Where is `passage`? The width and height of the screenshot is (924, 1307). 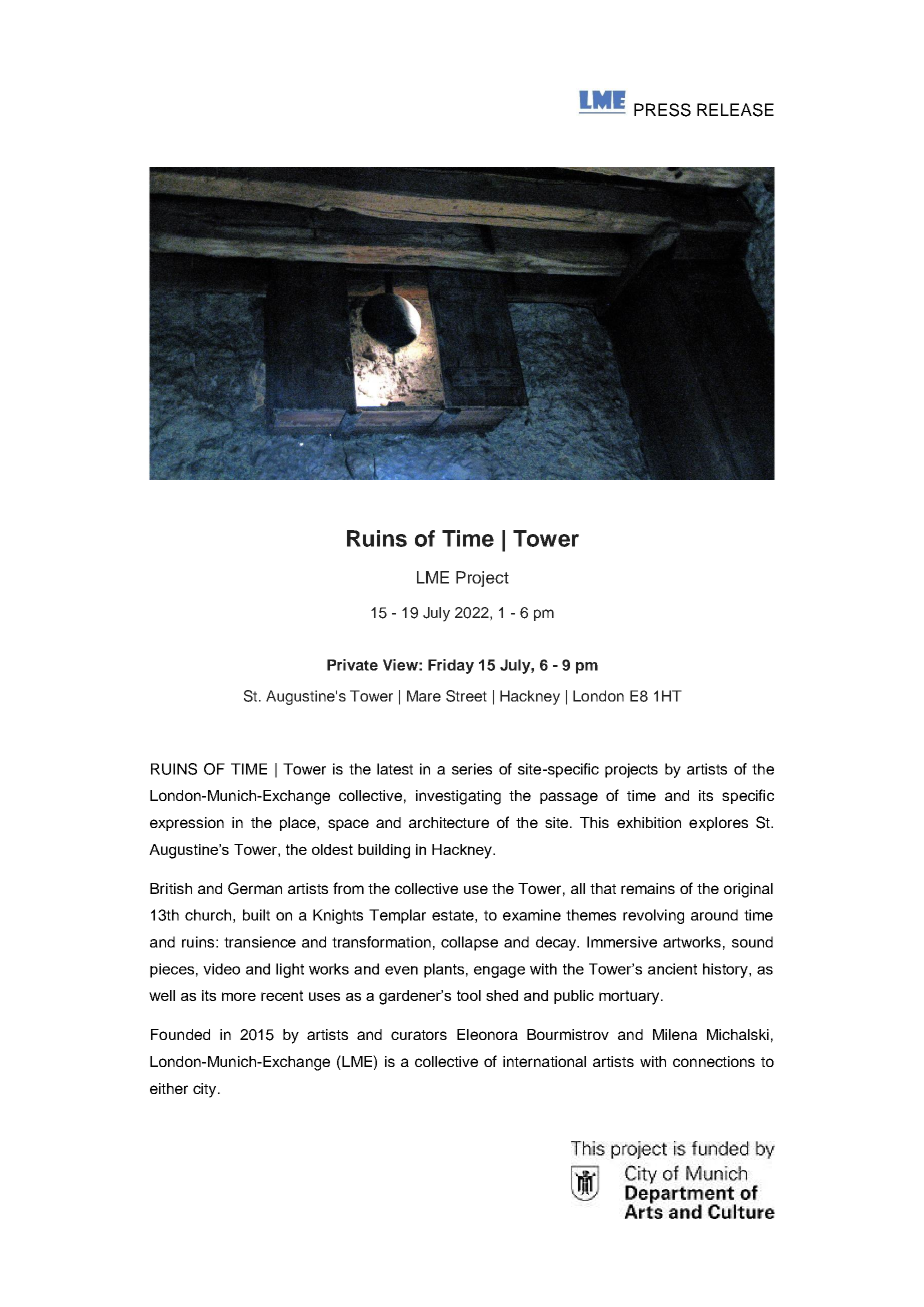
passage is located at coordinates (569, 798).
